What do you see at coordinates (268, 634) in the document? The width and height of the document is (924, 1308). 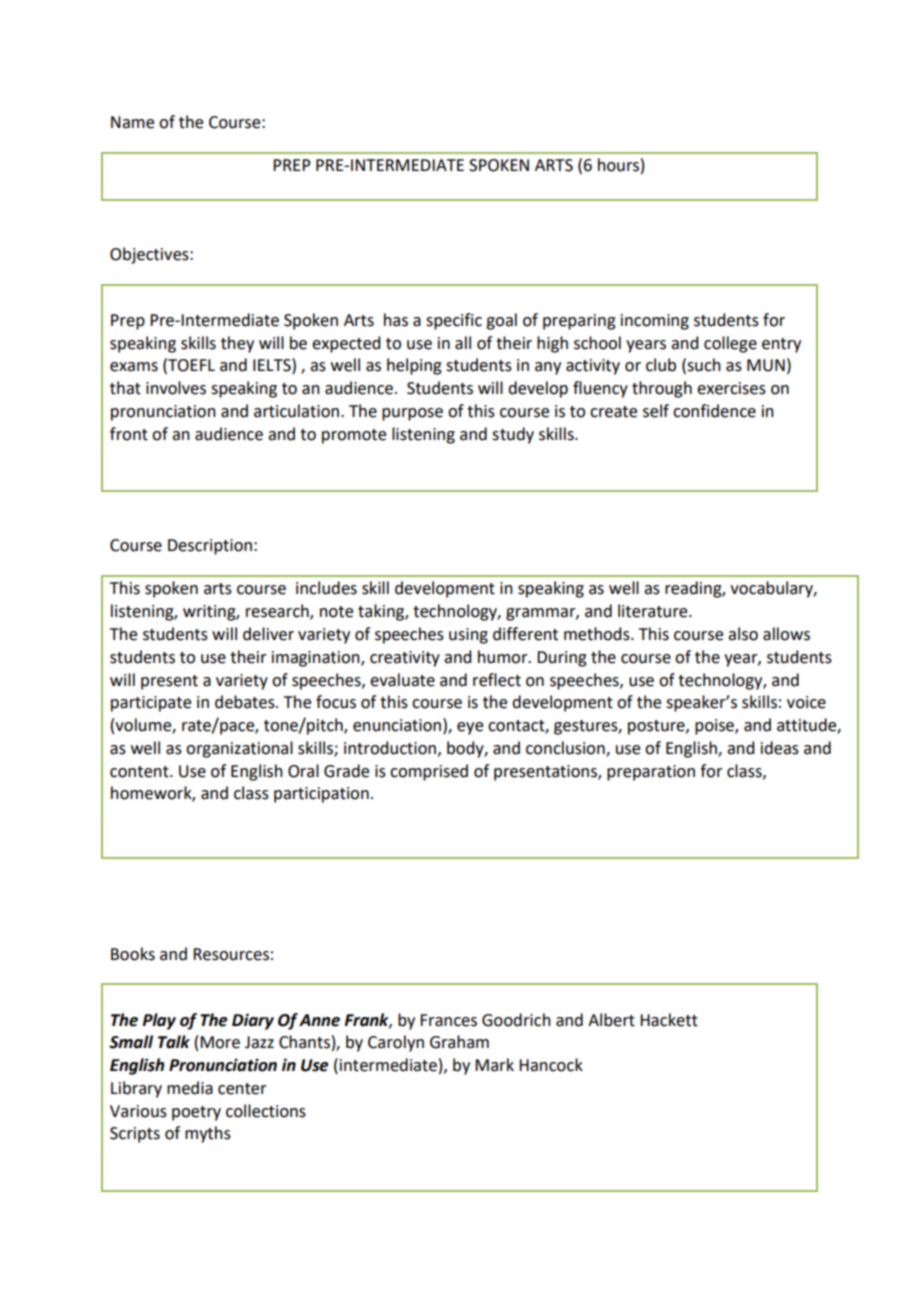 I see `deliver` at bounding box center [268, 634].
